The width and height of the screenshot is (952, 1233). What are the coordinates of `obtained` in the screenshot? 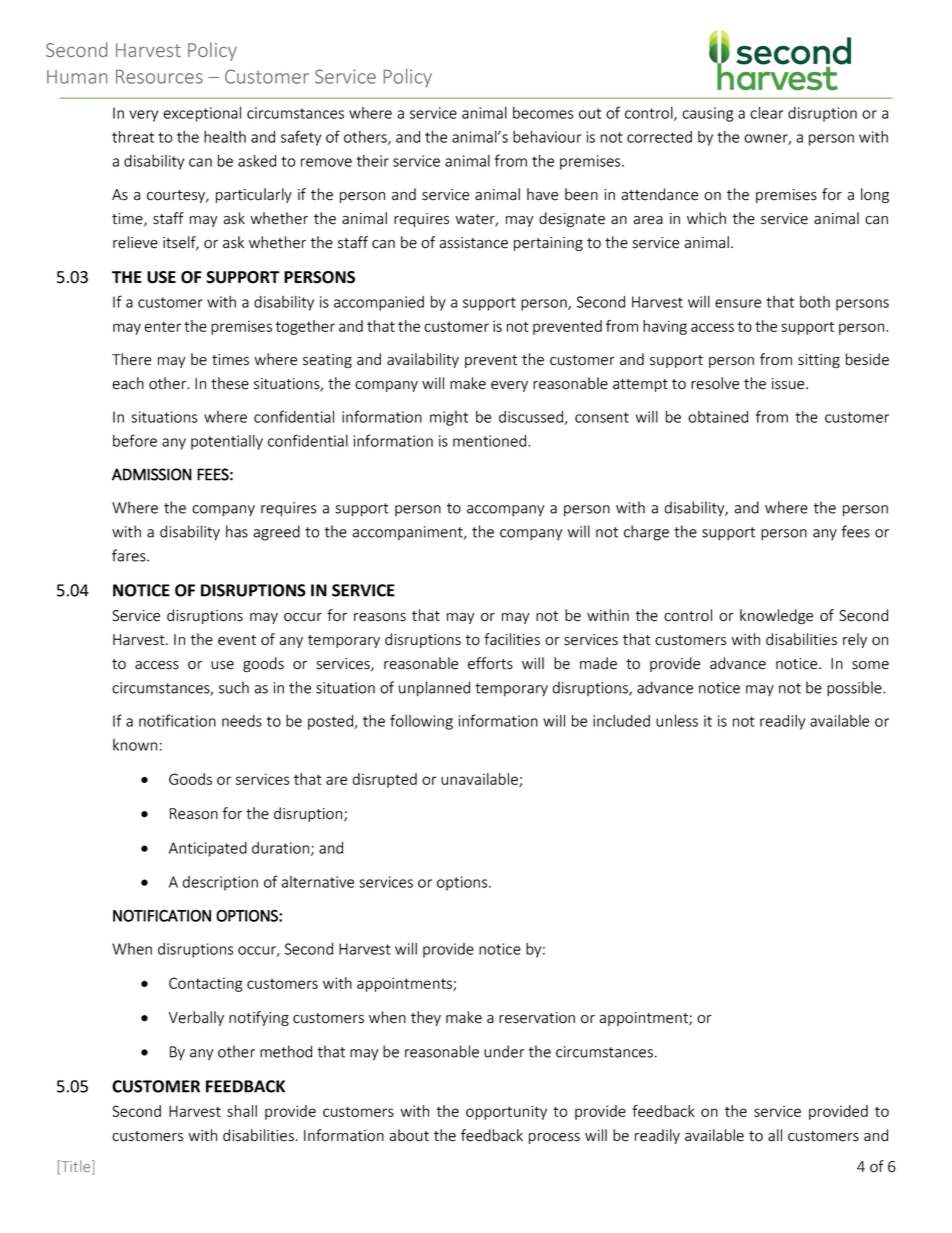 It's located at (718, 417).
